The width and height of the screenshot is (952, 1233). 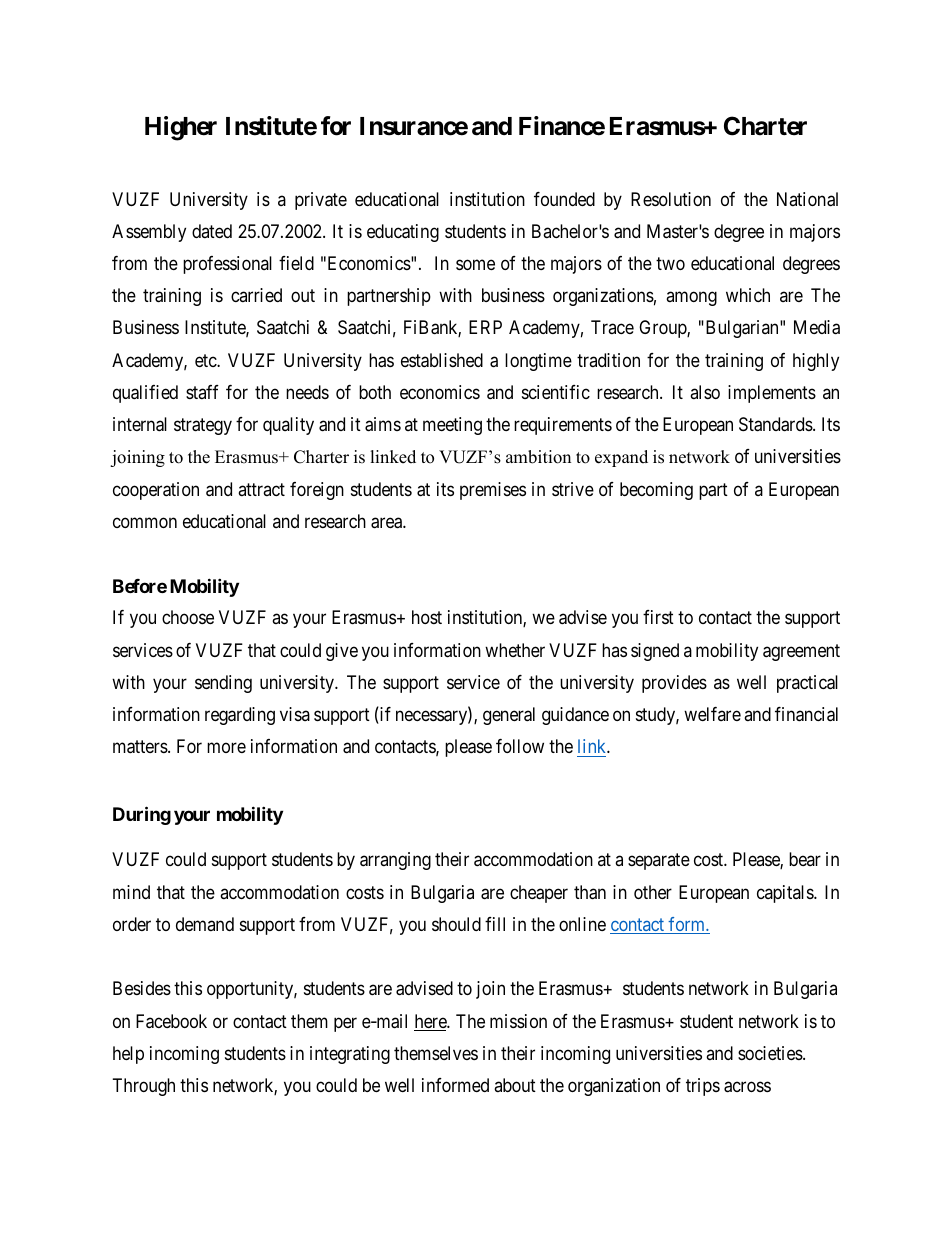 What do you see at coordinates (452, 426) in the screenshot?
I see `meeting` at bounding box center [452, 426].
